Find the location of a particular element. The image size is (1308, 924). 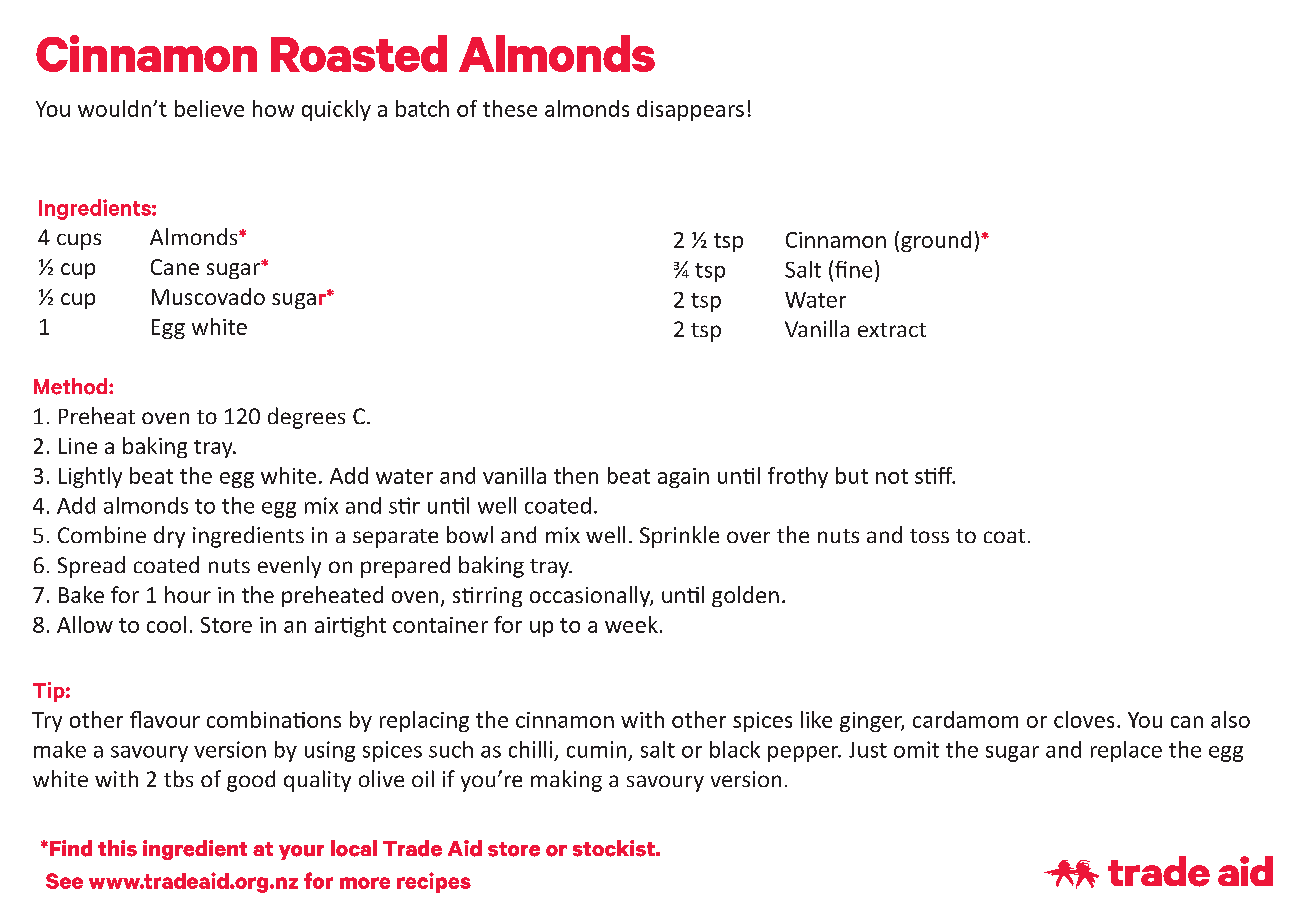

this is located at coordinates (117, 848).
